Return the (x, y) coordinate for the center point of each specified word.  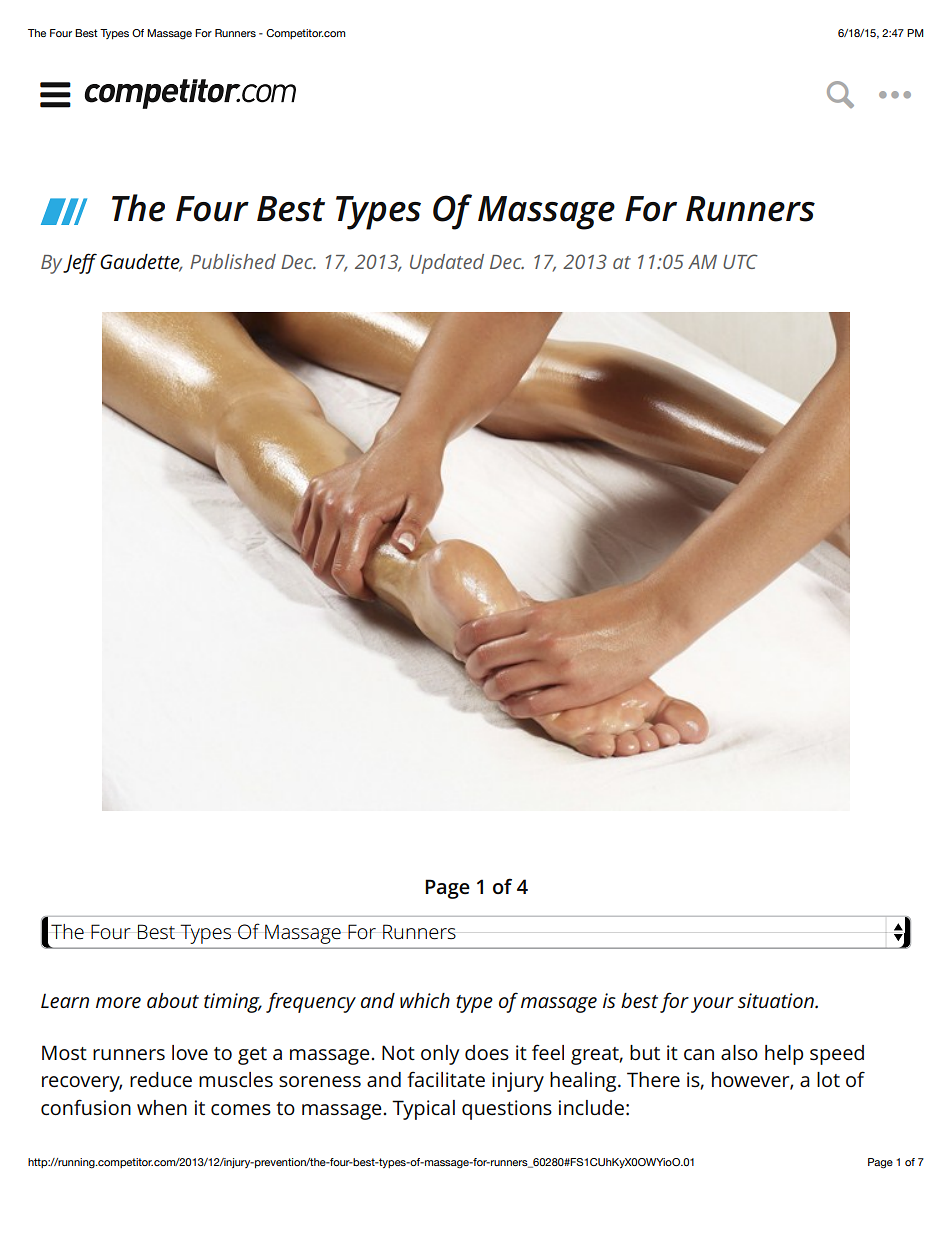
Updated (447, 264)
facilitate (446, 1079)
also (739, 1052)
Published (233, 261)
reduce (161, 1079)
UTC (740, 261)
